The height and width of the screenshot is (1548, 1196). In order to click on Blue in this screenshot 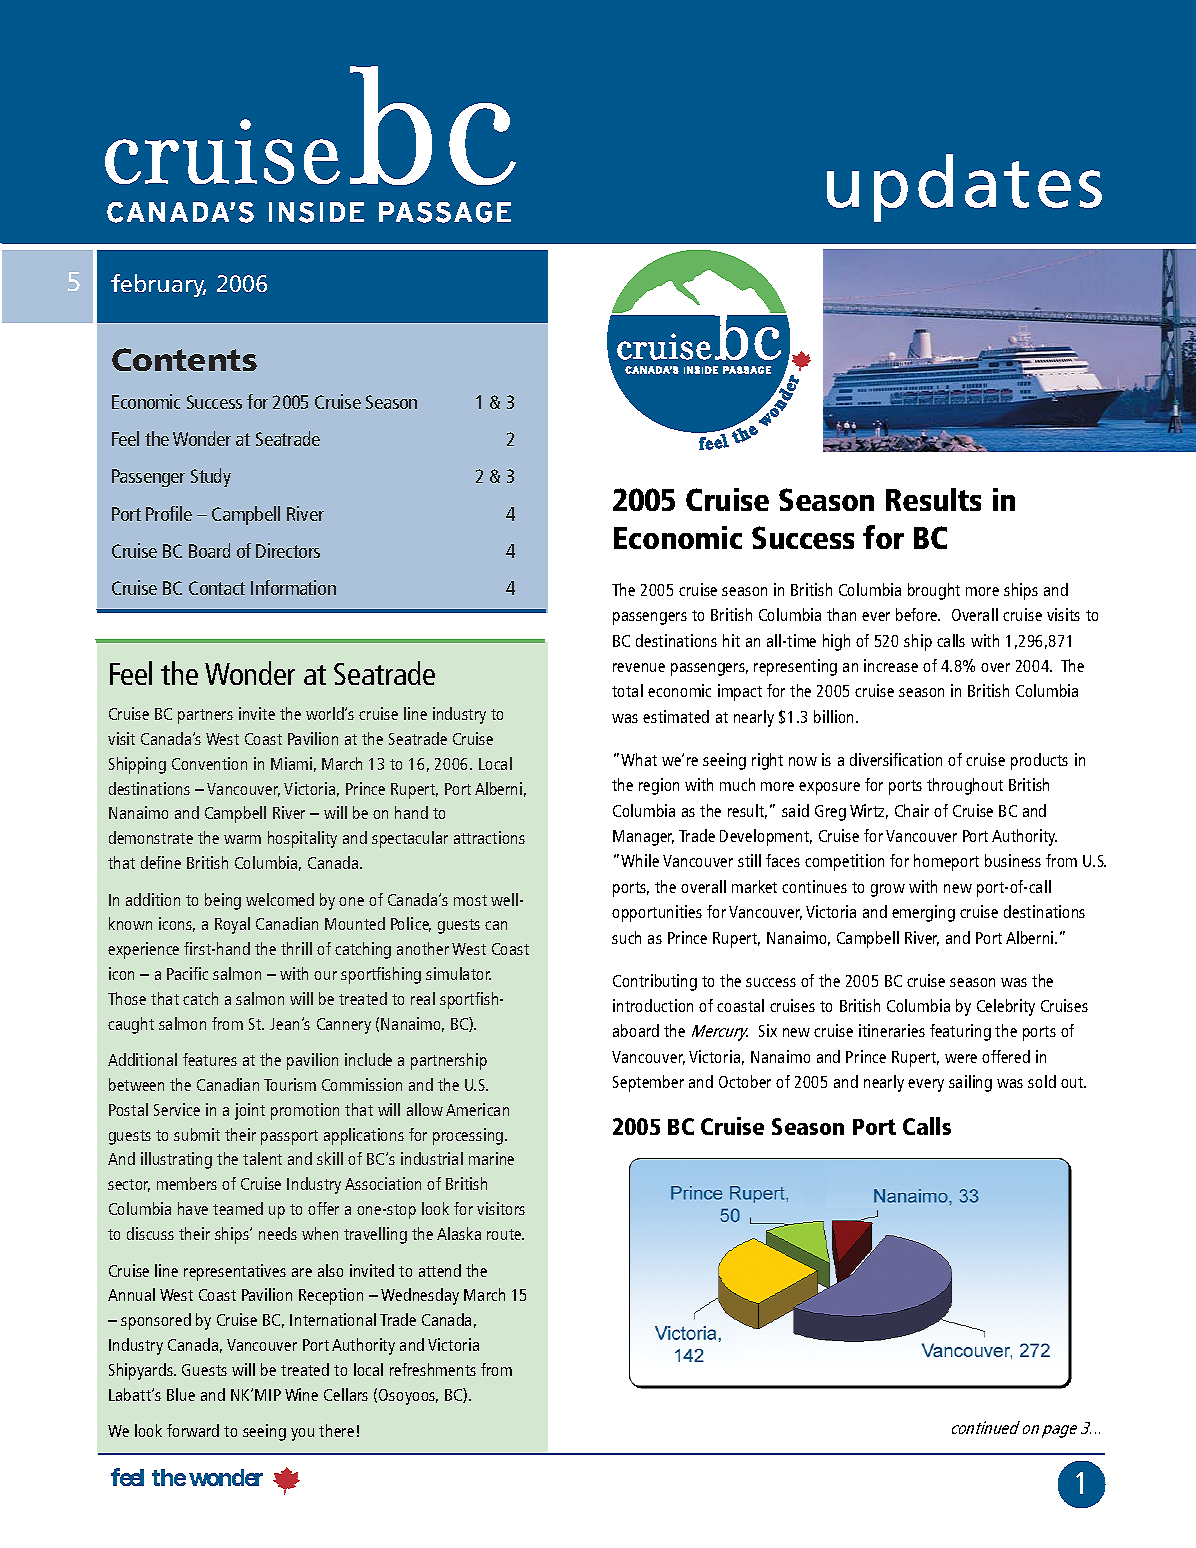, I will do `click(181, 1394)`.
